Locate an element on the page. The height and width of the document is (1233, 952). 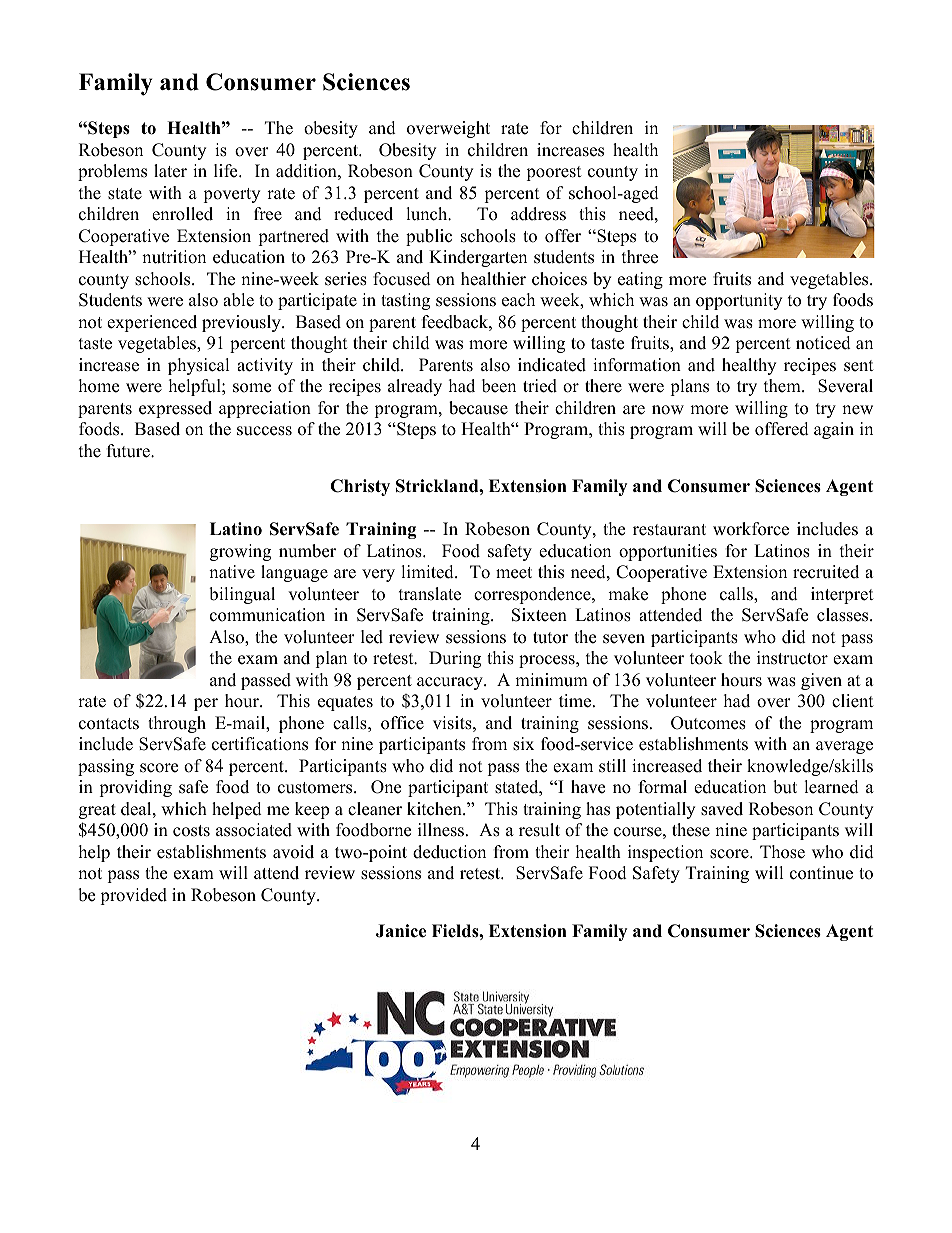
address is located at coordinates (538, 214).
